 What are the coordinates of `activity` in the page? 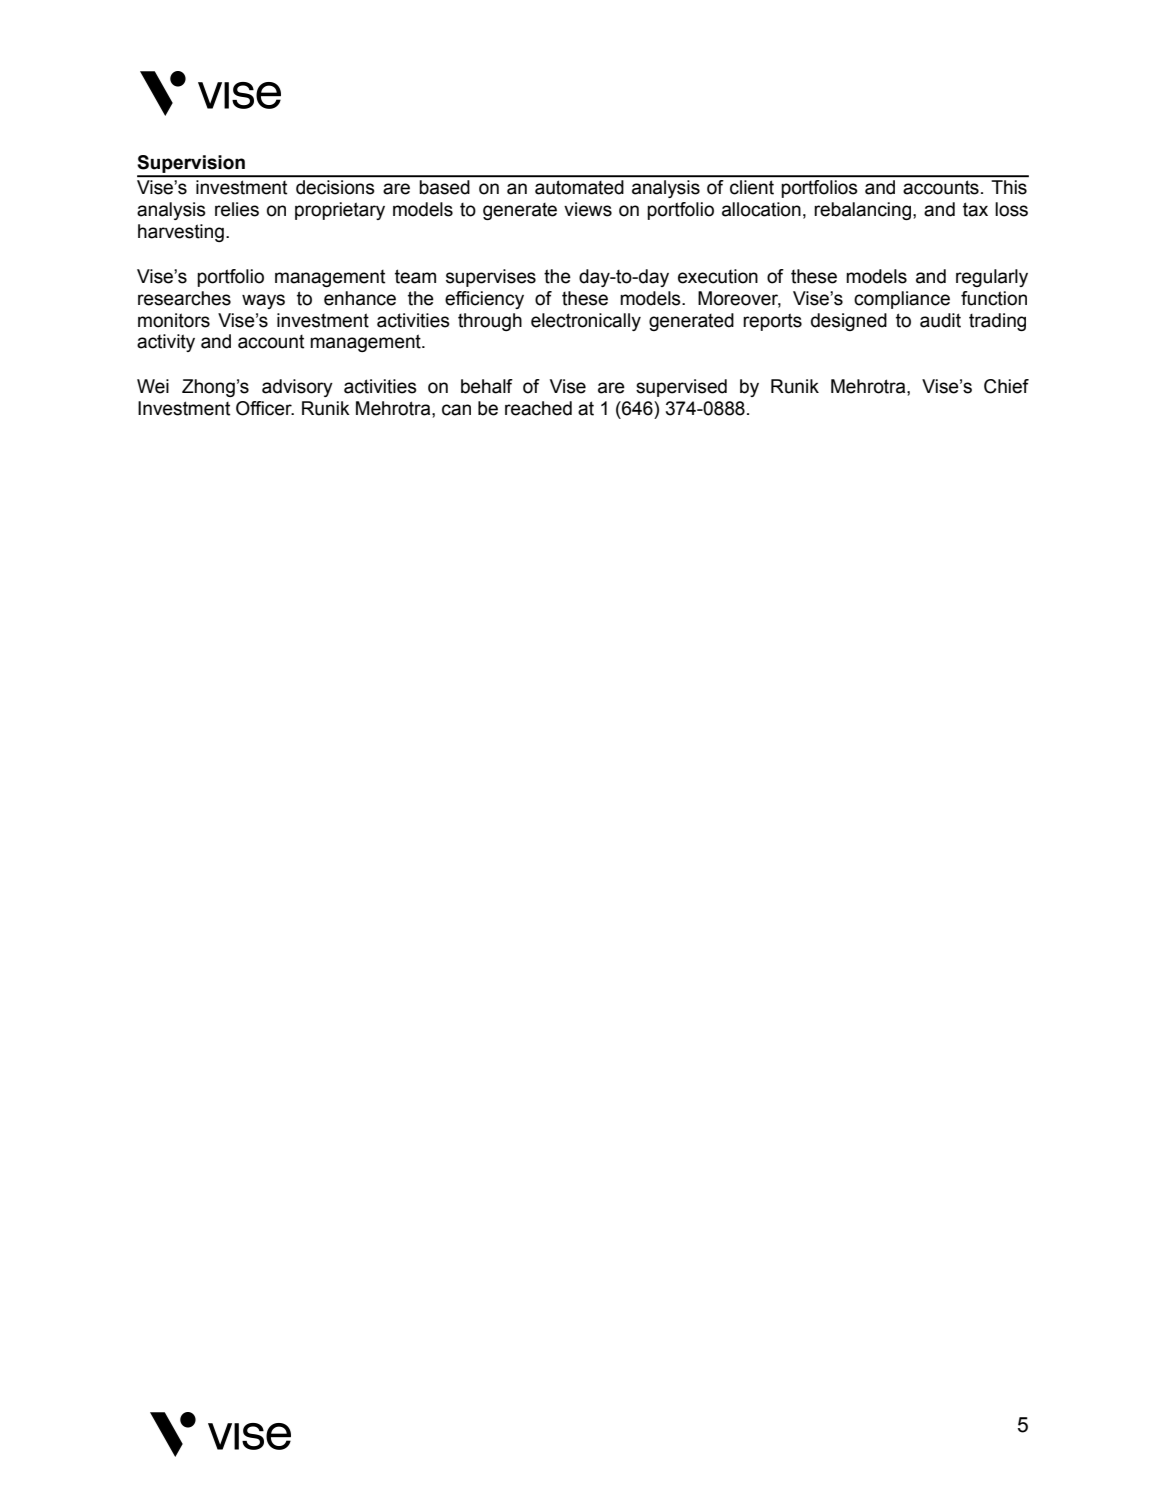 It's located at (166, 343).
